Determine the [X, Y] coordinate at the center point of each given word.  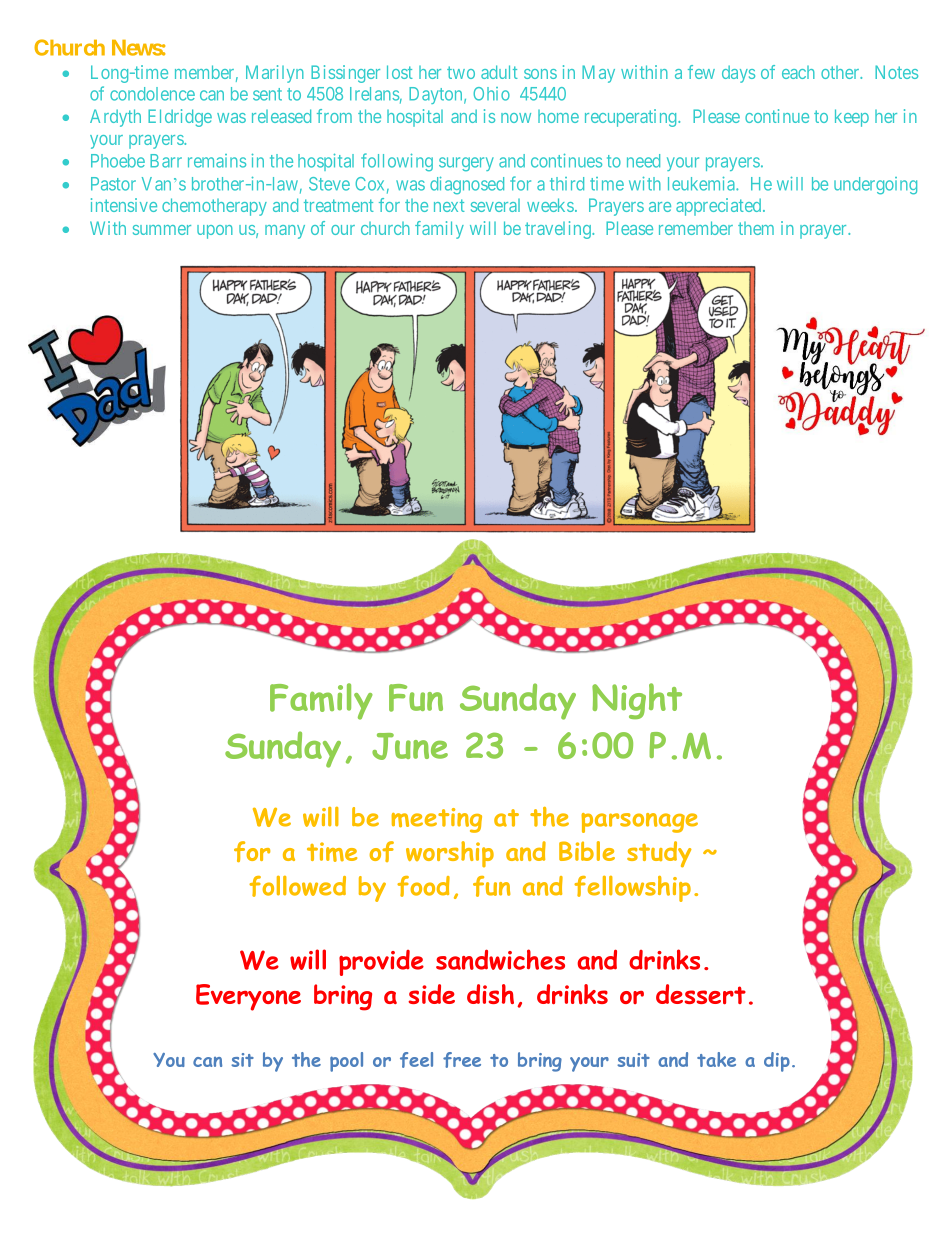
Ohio [491, 94]
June [410, 746]
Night [637, 701]
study [659, 854]
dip [777, 1062]
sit [242, 1060]
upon [215, 232]
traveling [559, 230]
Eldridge [180, 118]
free [462, 1060]
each [798, 72]
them [756, 228]
